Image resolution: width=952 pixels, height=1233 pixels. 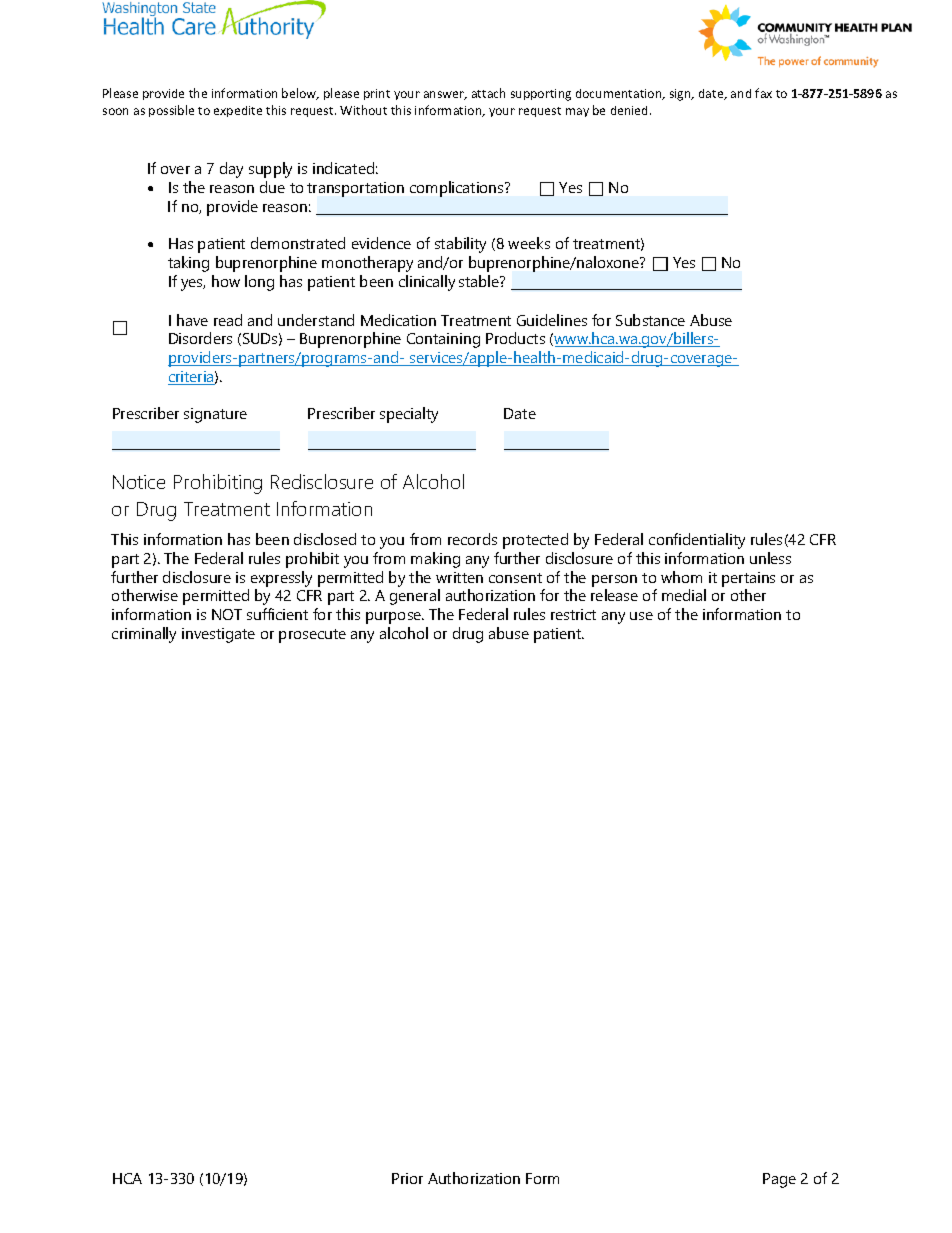 I want to click on medial, so click(x=684, y=595).
